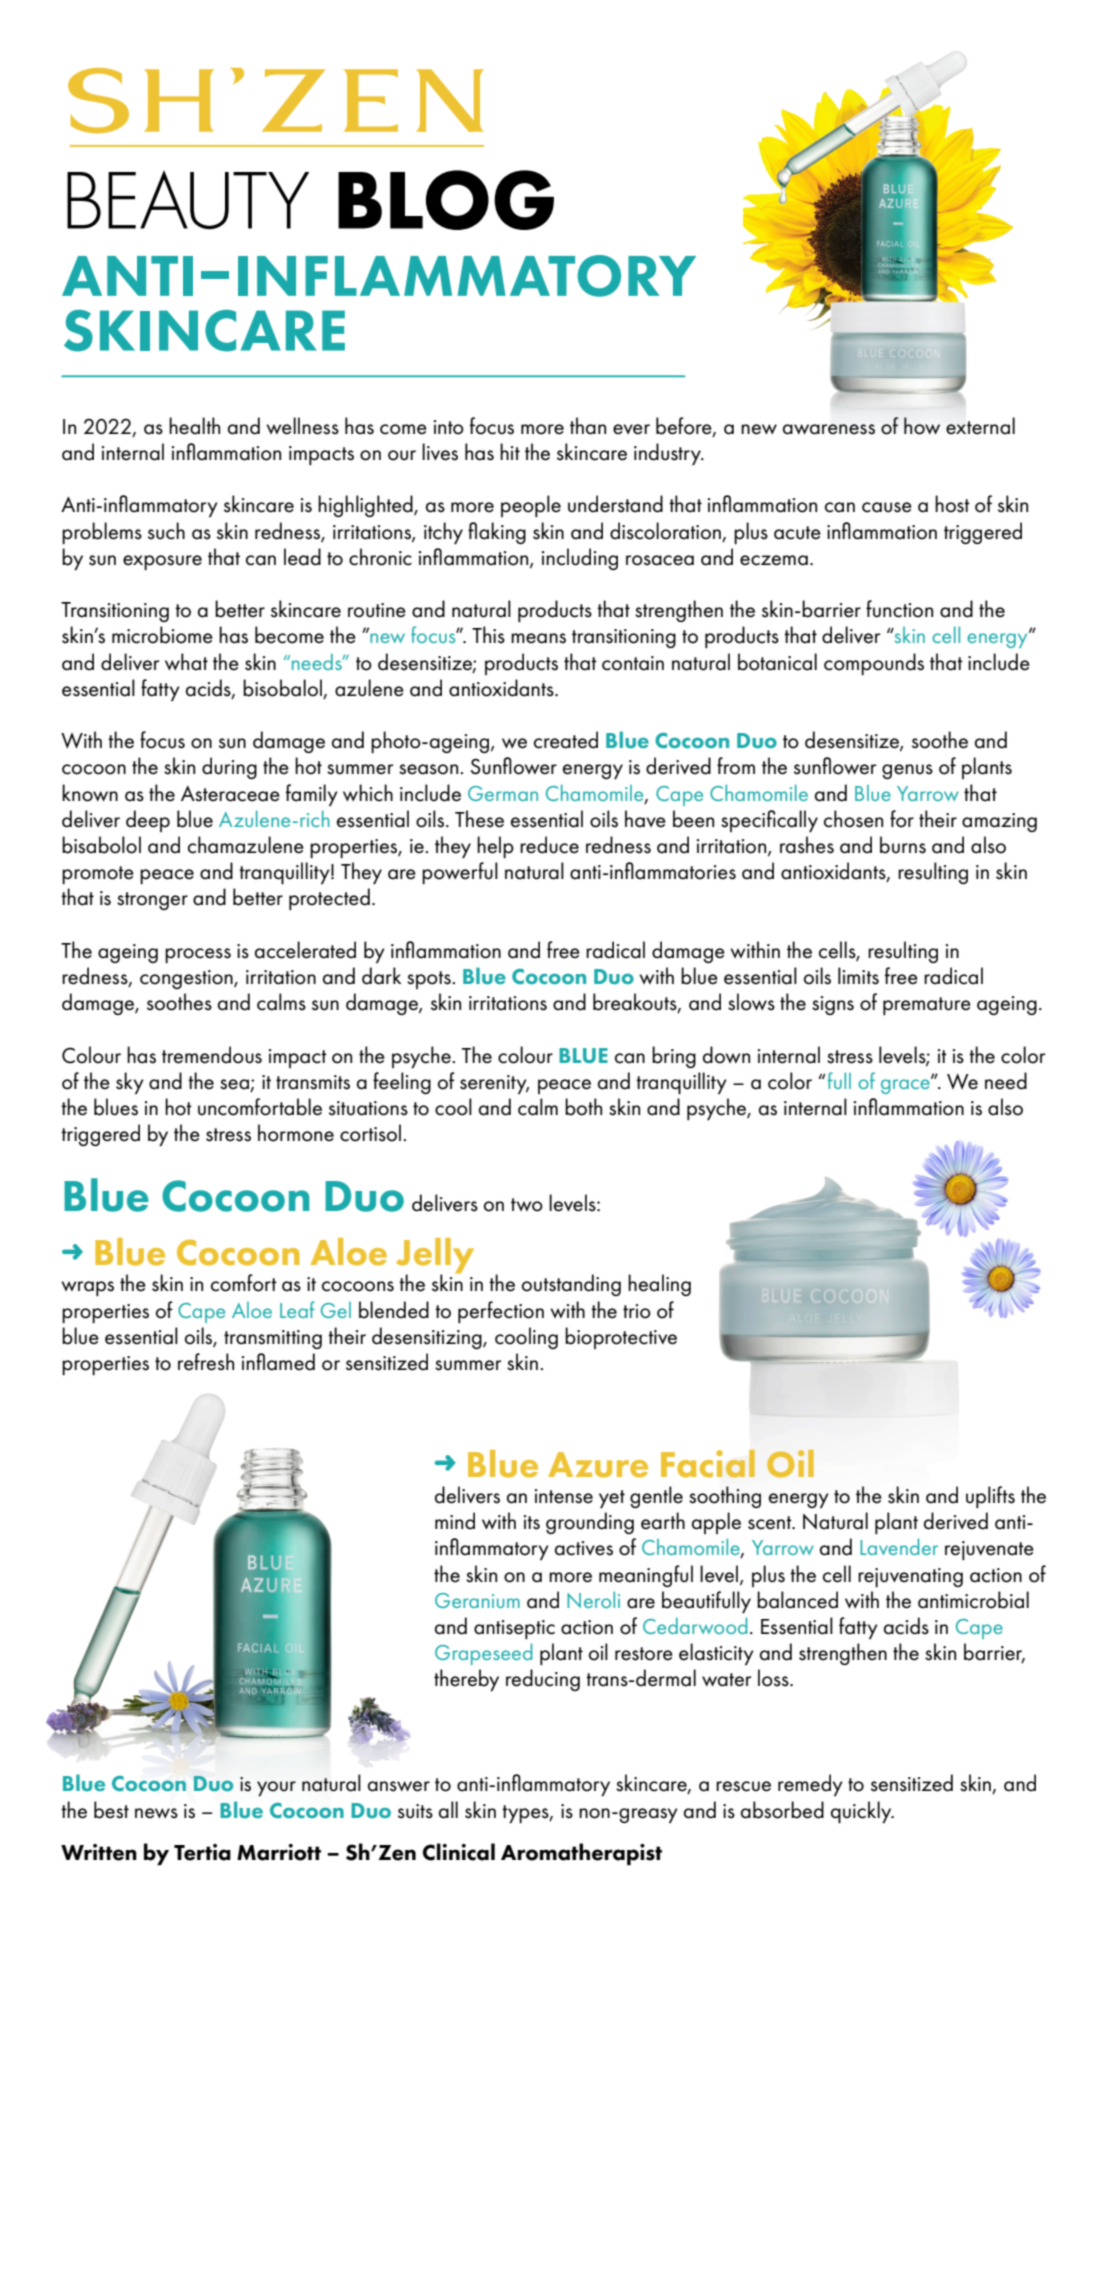  I want to click on means, so click(538, 638).
